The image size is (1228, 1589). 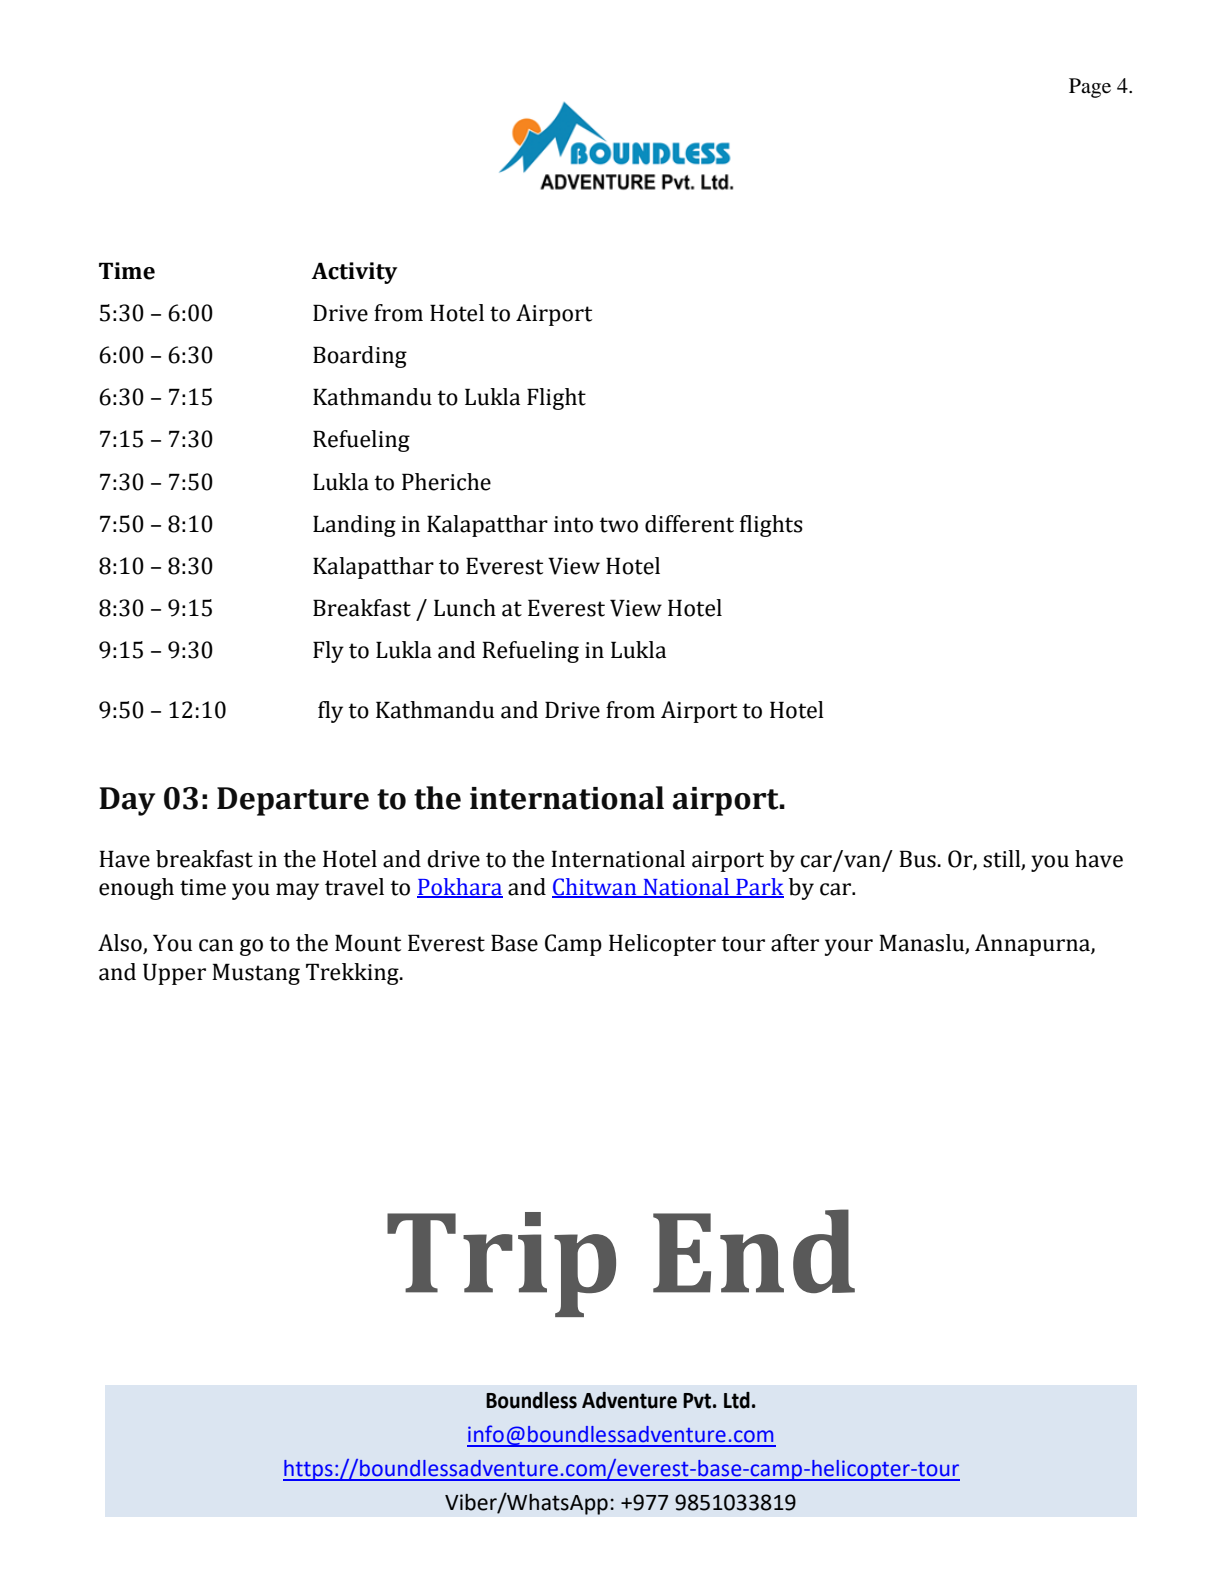 I want to click on Page, so click(x=1090, y=88).
